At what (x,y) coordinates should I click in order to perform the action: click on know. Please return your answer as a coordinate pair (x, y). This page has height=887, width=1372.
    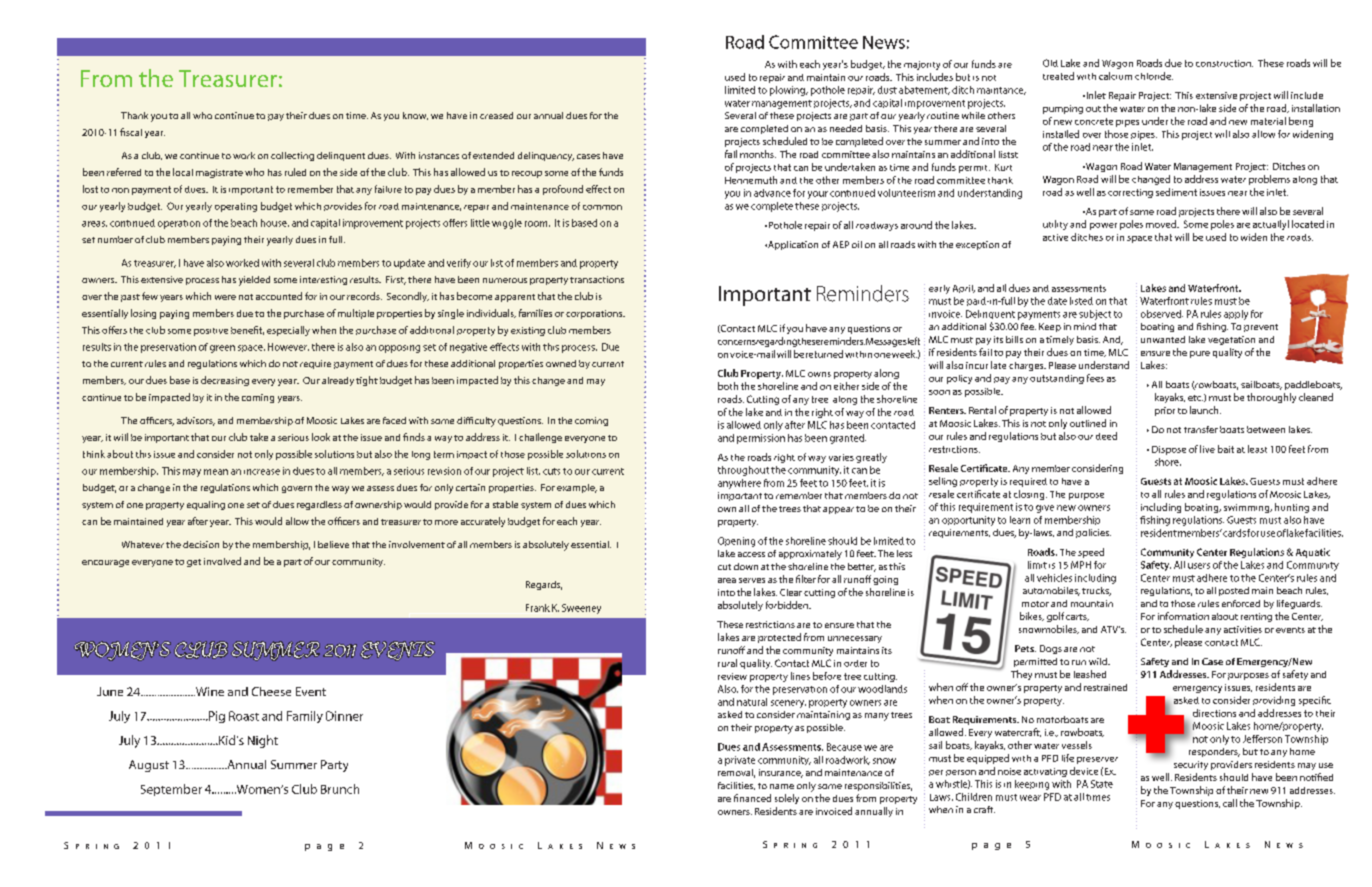
    Looking at the image, I should click on (415, 116).
